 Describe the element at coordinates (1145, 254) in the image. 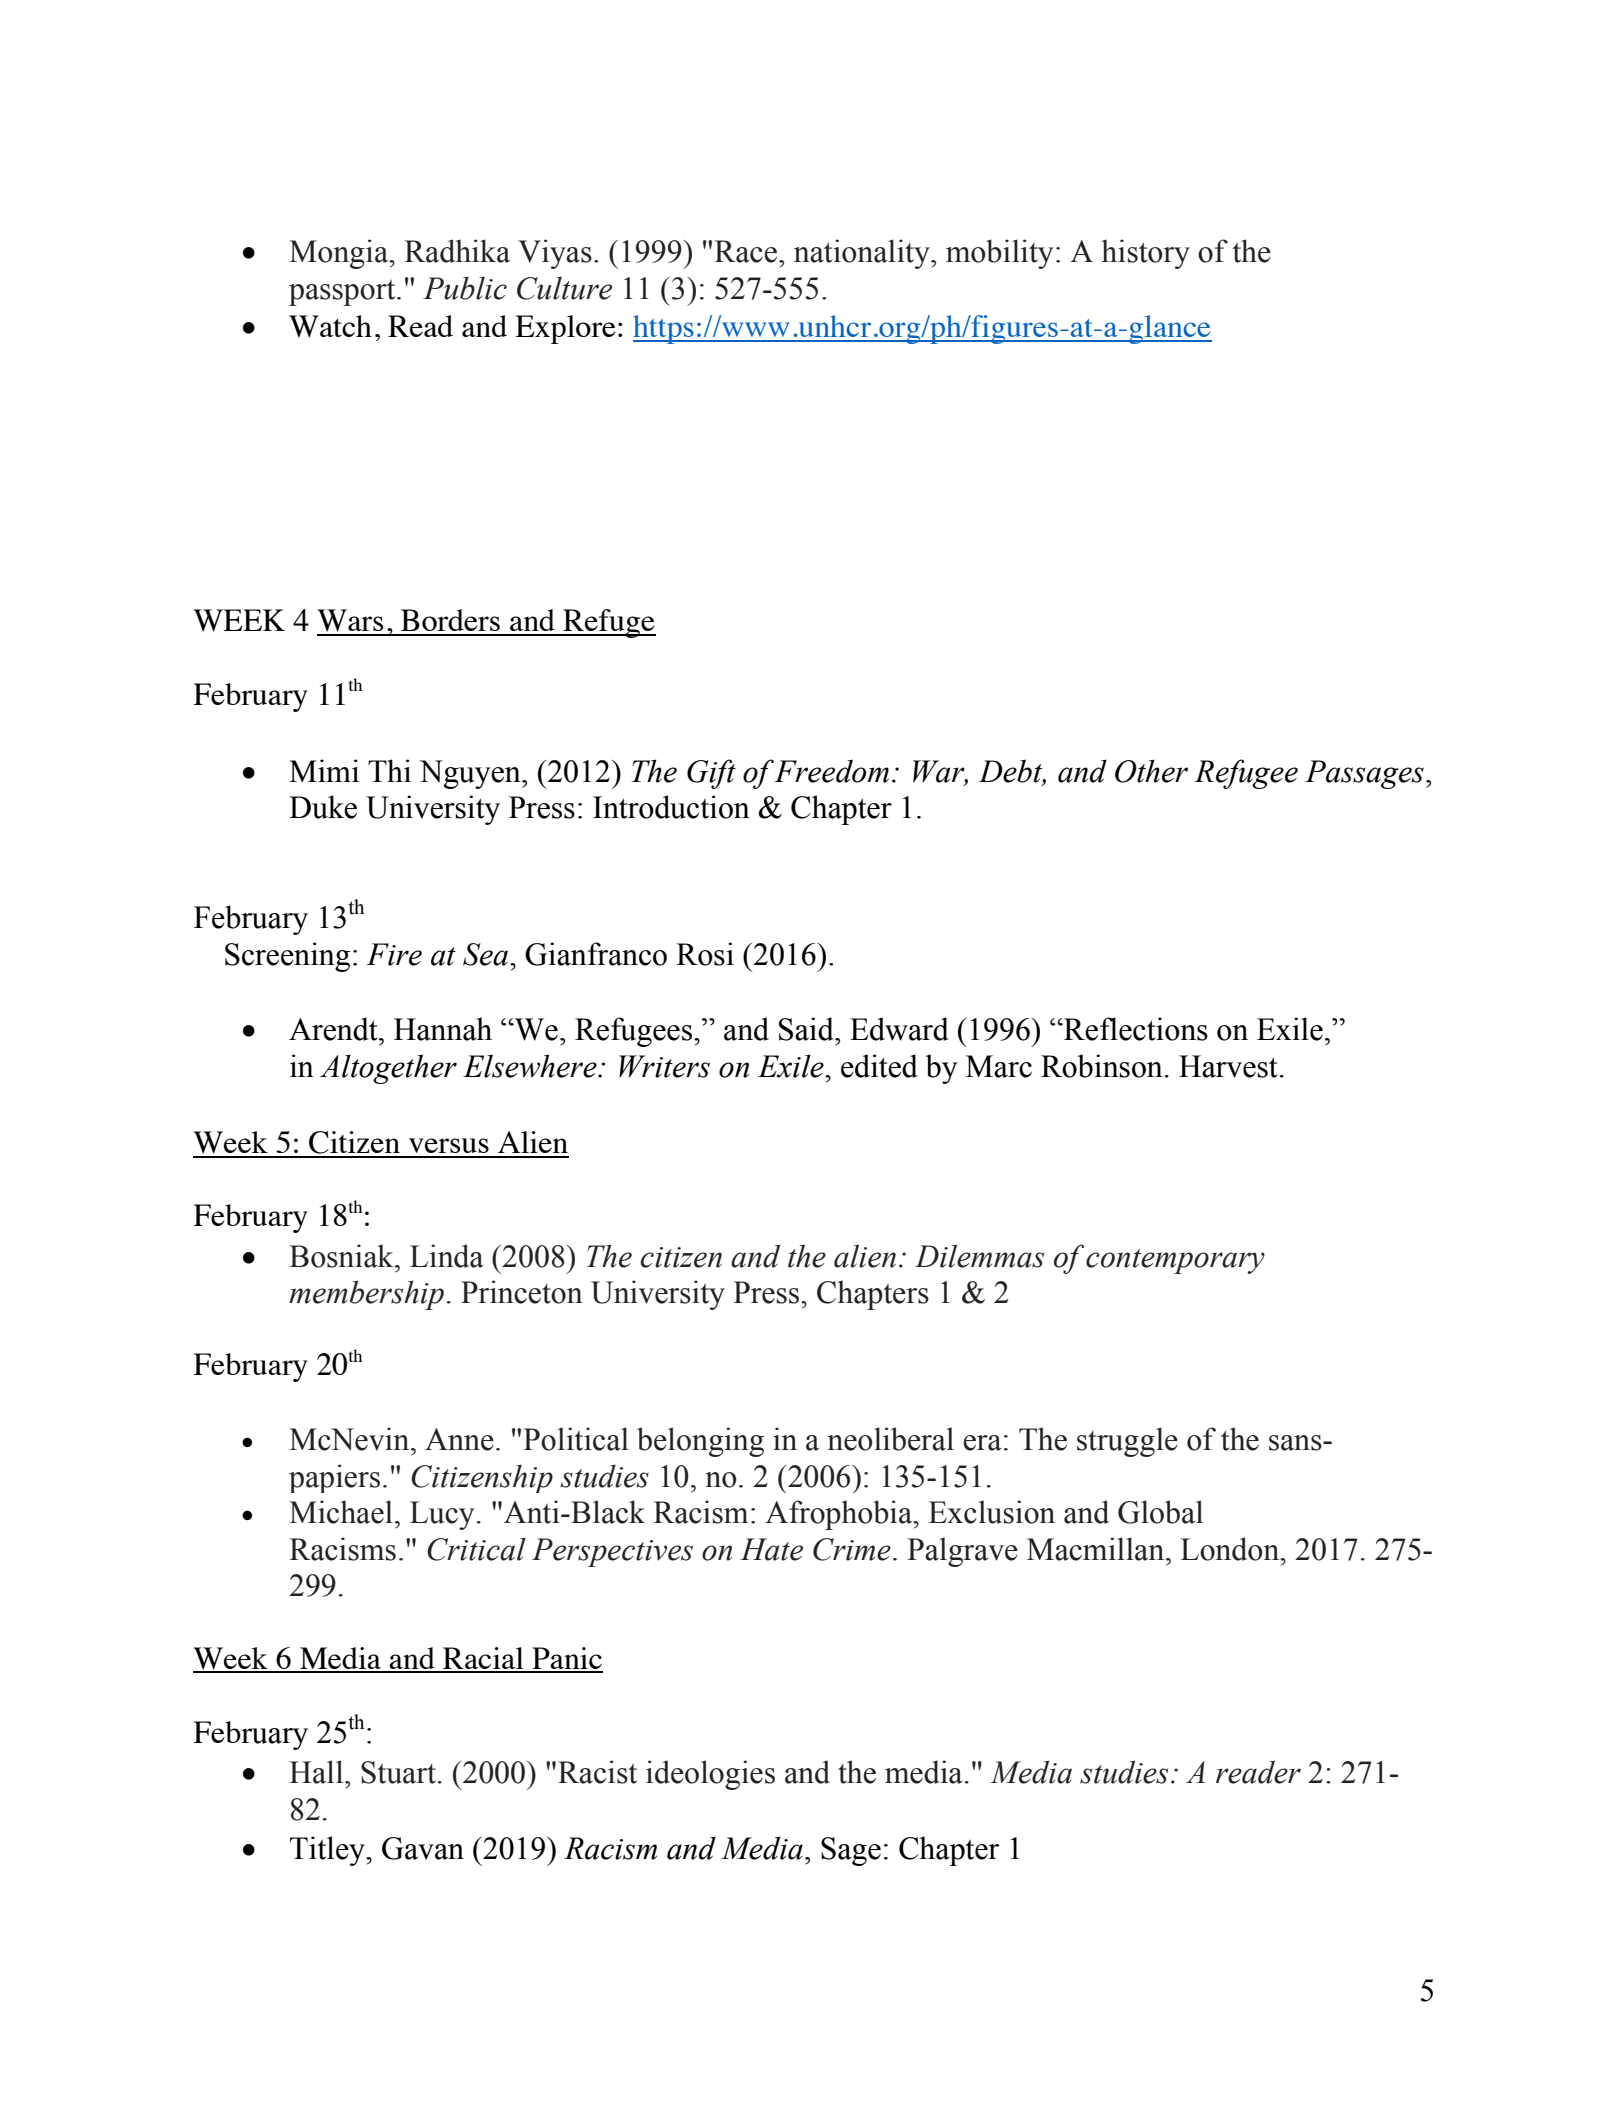

I see `history` at that location.
